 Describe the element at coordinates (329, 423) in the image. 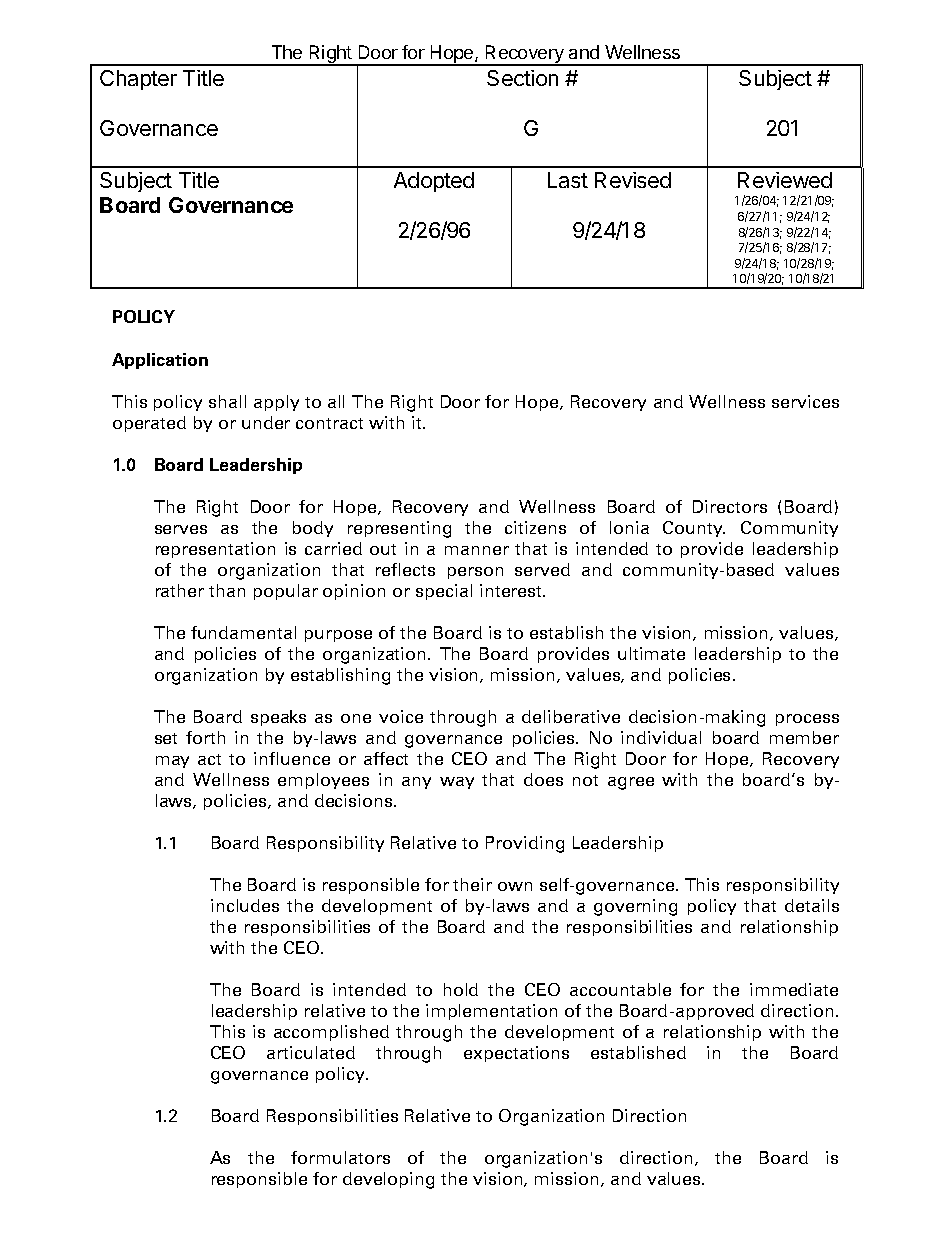

I see `contract` at that location.
